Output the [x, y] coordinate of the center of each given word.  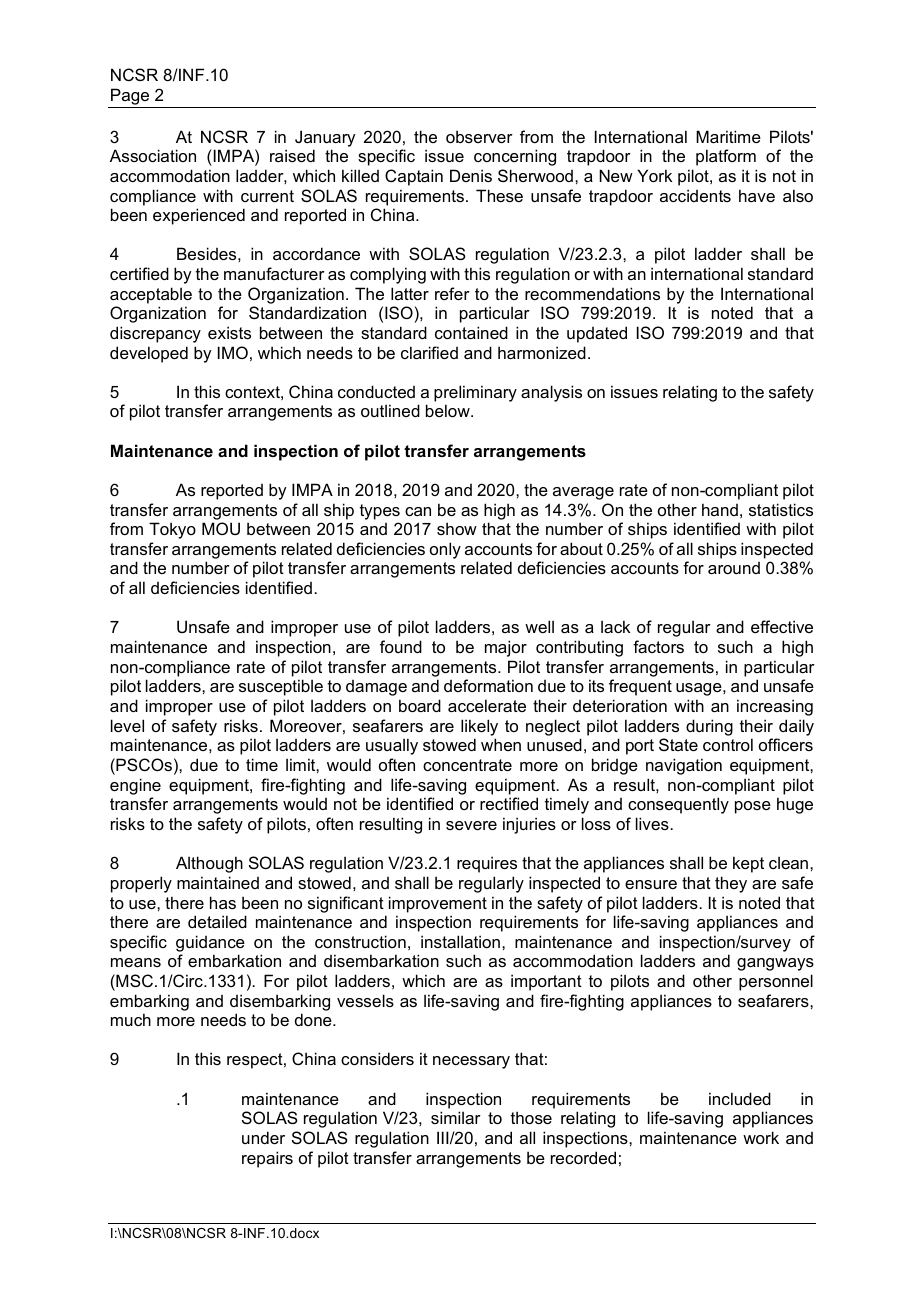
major [506, 648]
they [731, 884]
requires [487, 864]
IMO [233, 352]
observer [479, 136]
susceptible [281, 687]
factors [658, 646]
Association [153, 155]
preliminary [475, 393]
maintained [218, 882]
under [263, 1137]
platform [726, 157]
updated [597, 334]
